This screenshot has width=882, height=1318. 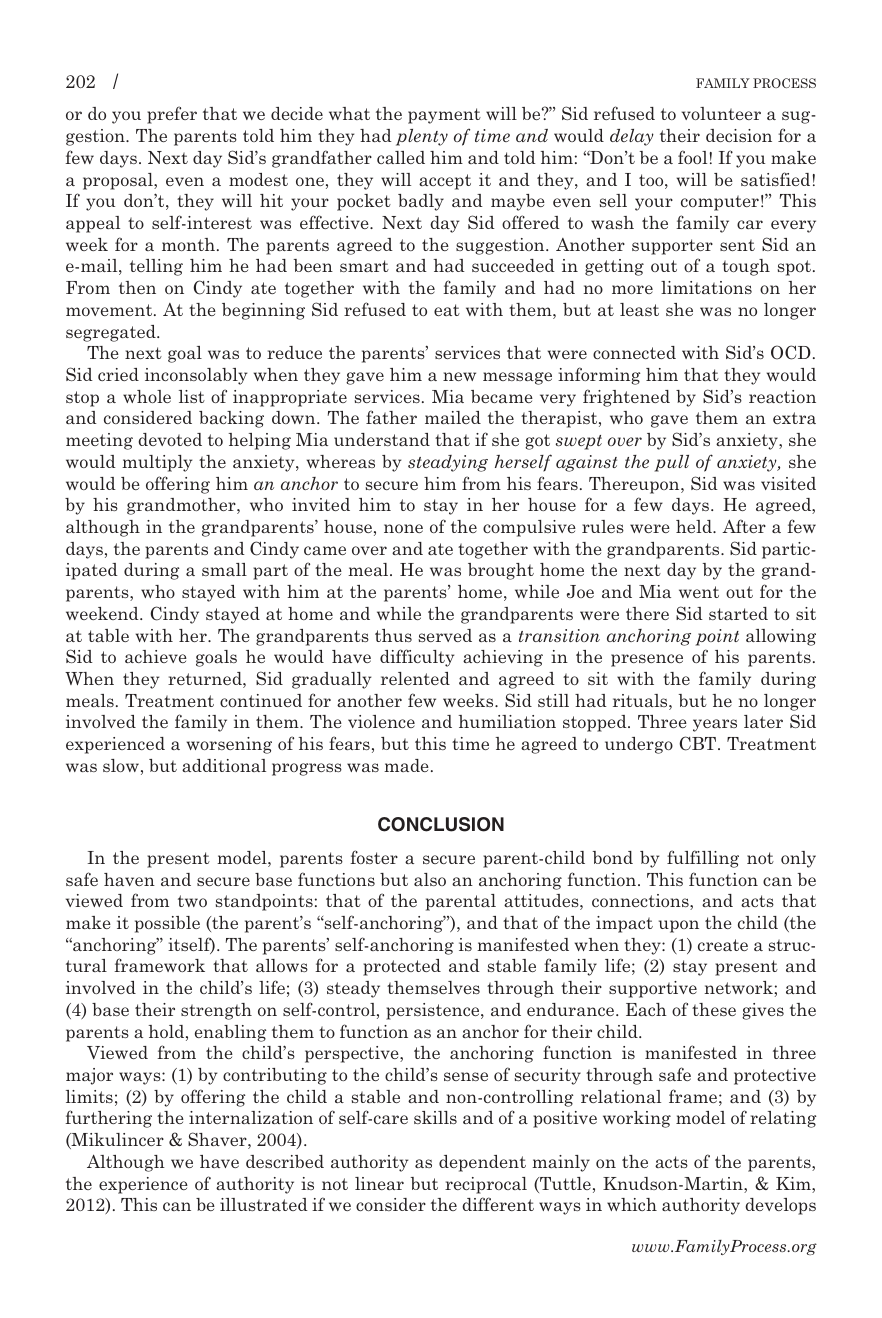 What do you see at coordinates (422, 137) in the screenshot?
I see `plenty` at bounding box center [422, 137].
